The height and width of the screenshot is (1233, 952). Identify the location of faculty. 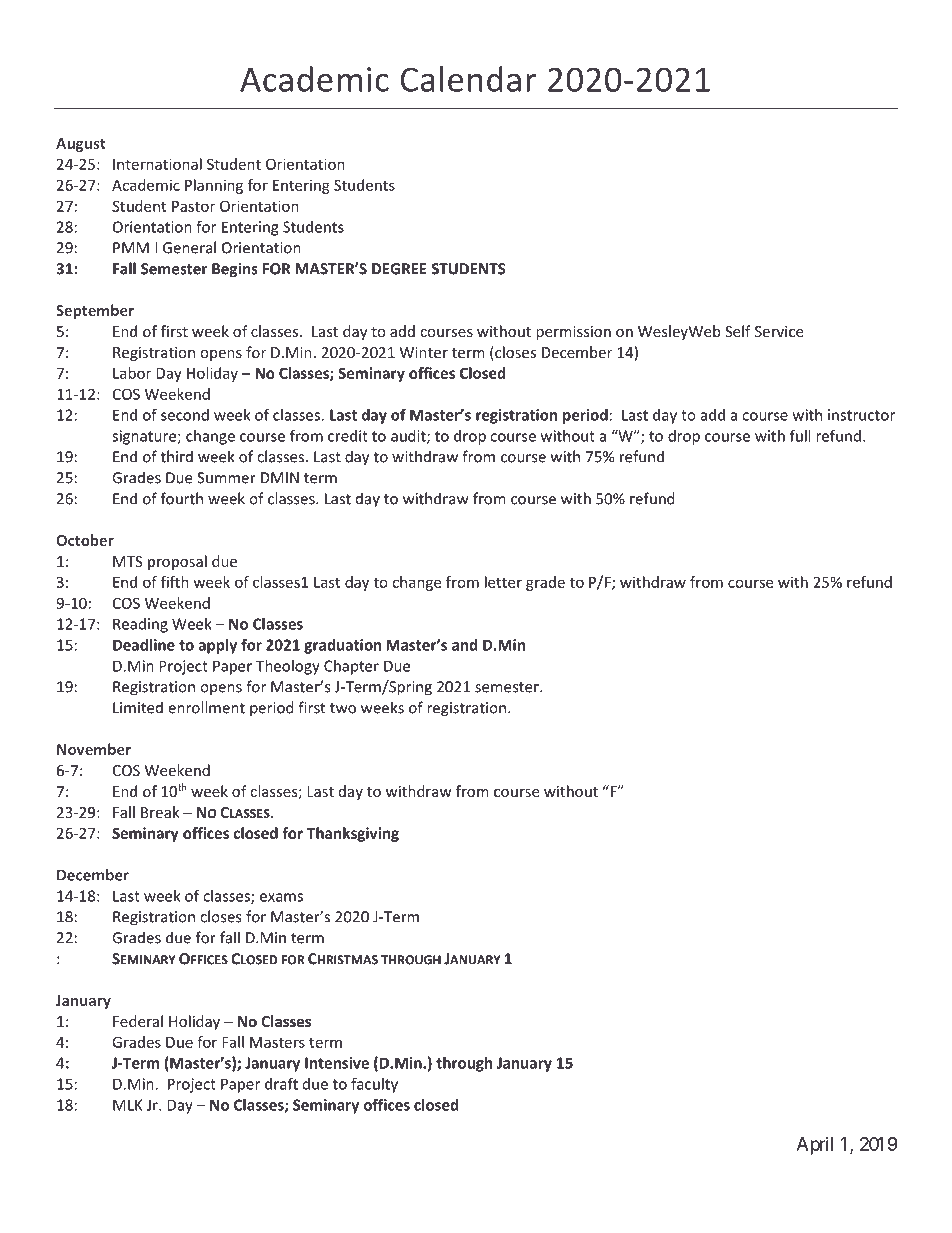
(374, 1085).
